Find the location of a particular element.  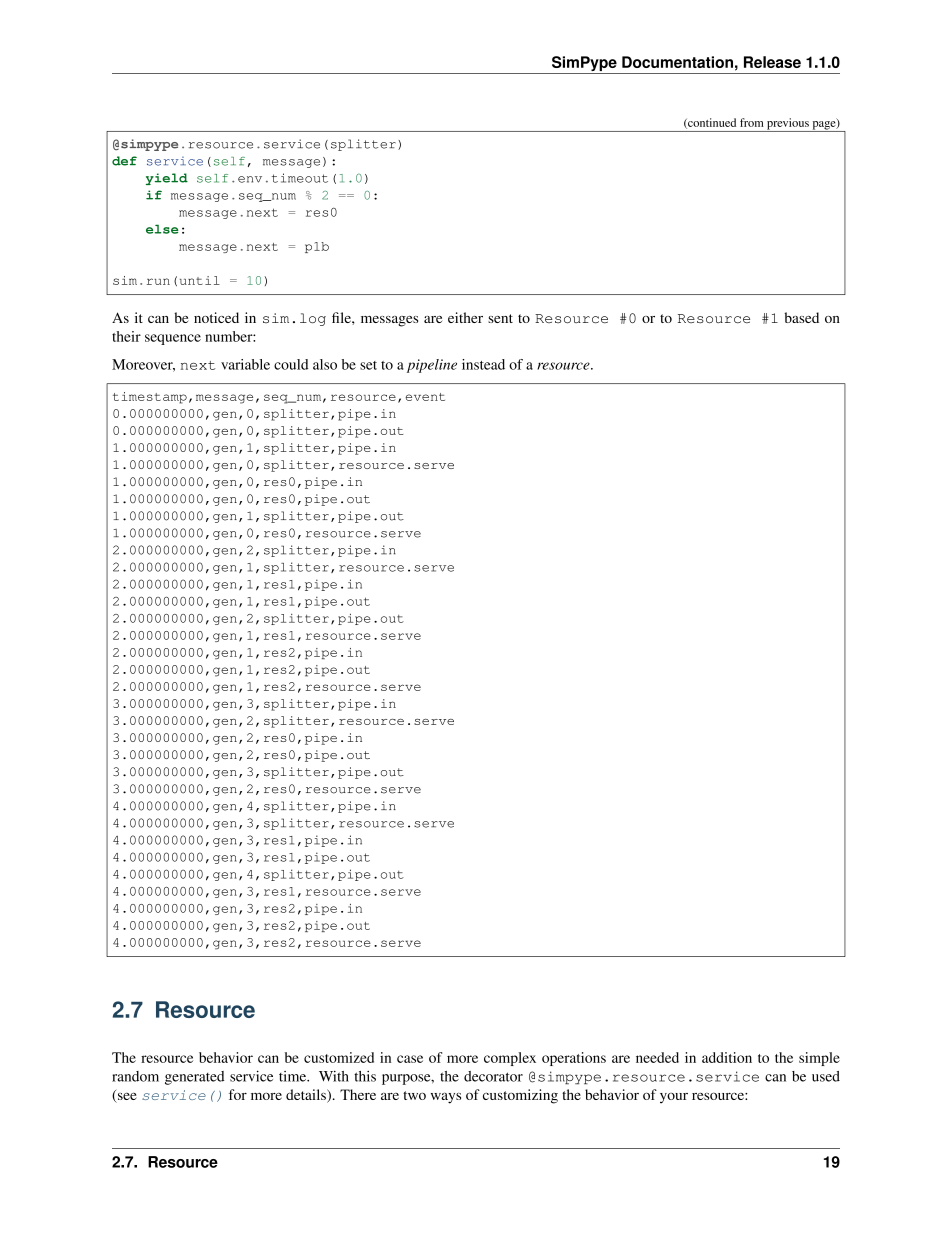

variable is located at coordinates (245, 364).
